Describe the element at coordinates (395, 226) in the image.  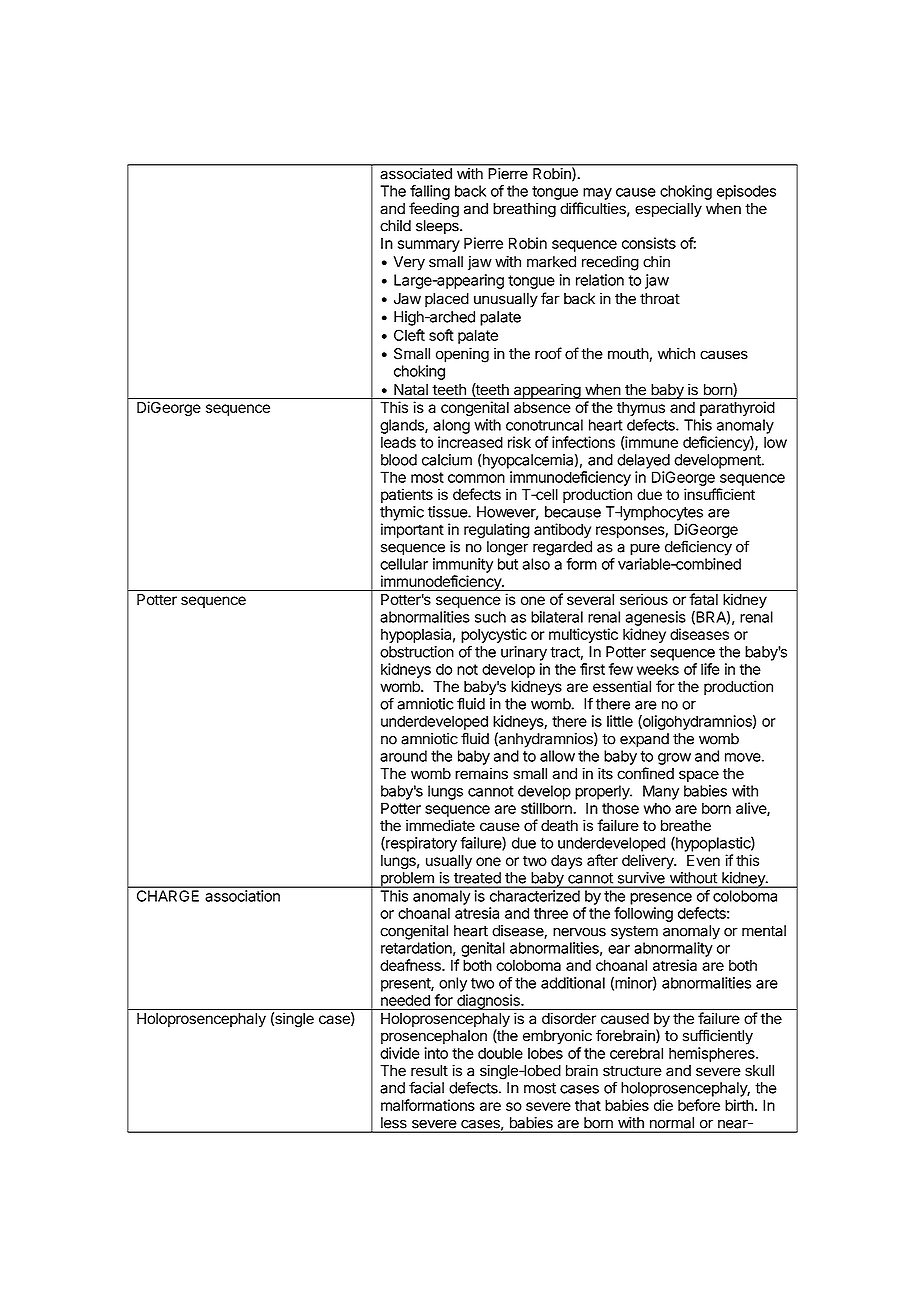
I see `child` at that location.
